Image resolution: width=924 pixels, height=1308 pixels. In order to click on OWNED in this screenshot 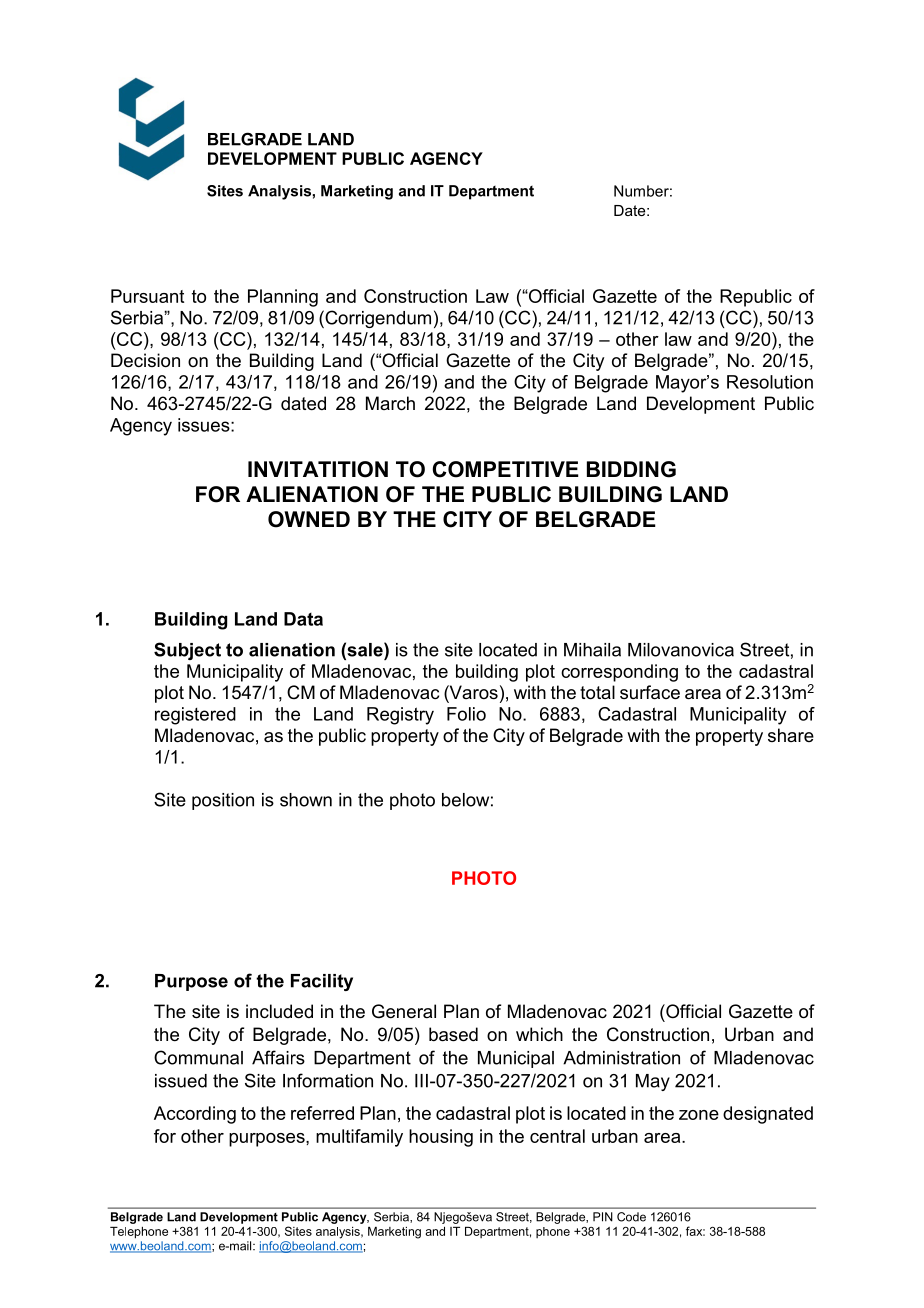, I will do `click(309, 519)`.
